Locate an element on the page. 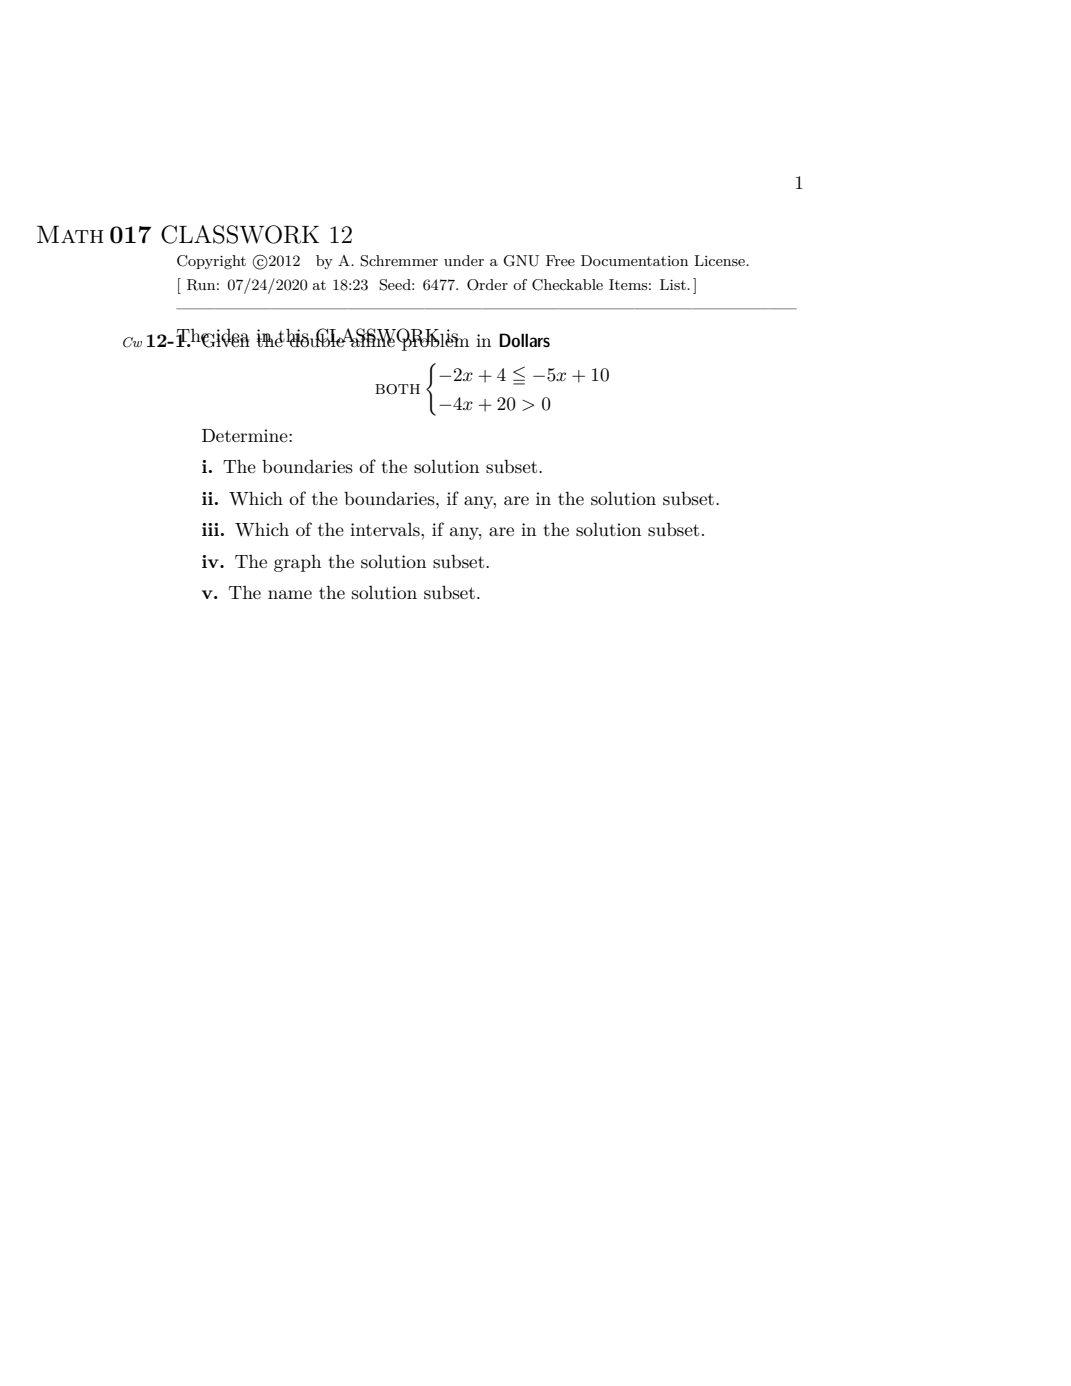 The image size is (1071, 1386). Copyright is located at coordinates (211, 262).
